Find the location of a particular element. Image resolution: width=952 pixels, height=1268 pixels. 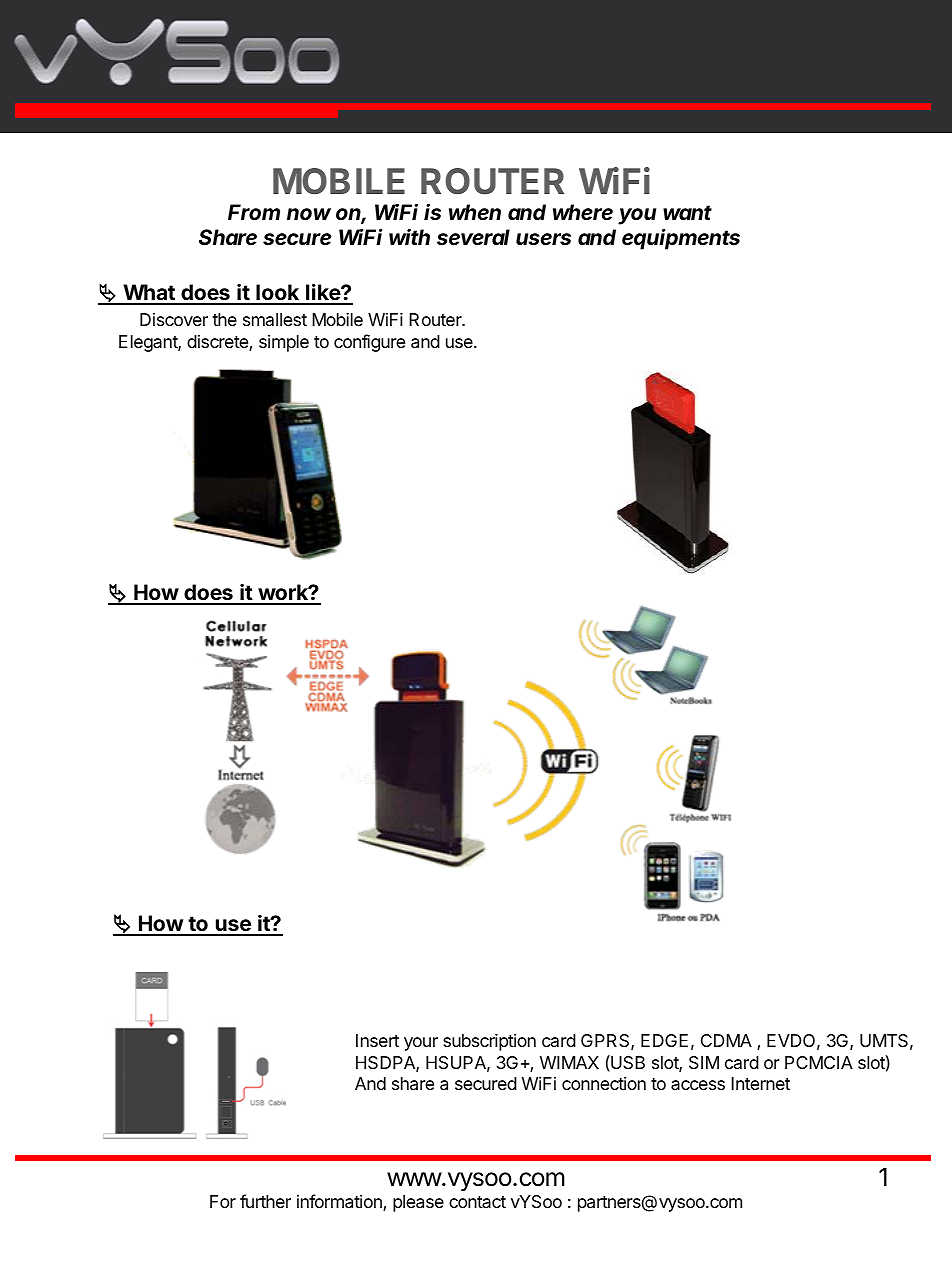

equipments is located at coordinates (681, 239).
